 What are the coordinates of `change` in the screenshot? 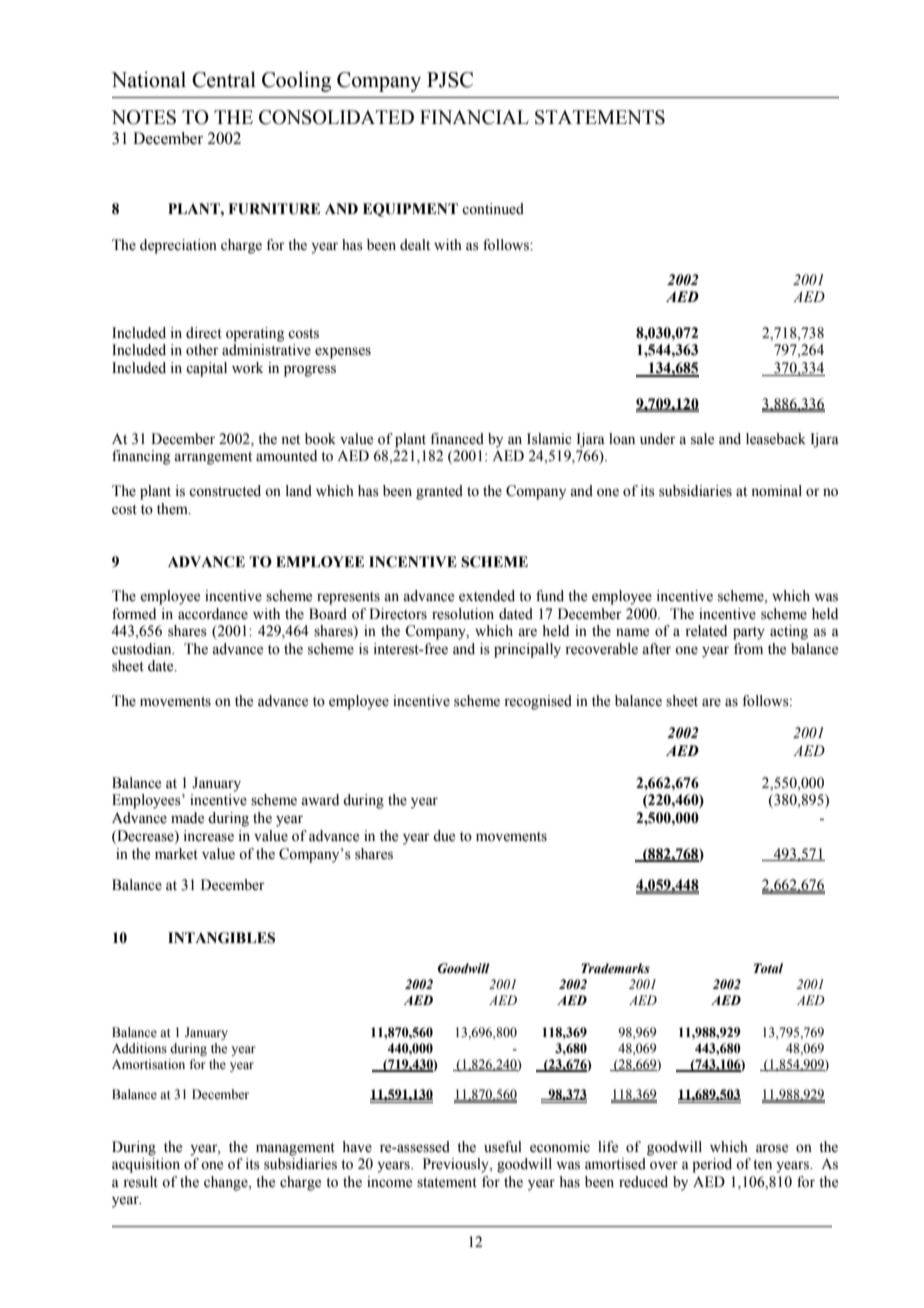 It's located at (227, 1183).
